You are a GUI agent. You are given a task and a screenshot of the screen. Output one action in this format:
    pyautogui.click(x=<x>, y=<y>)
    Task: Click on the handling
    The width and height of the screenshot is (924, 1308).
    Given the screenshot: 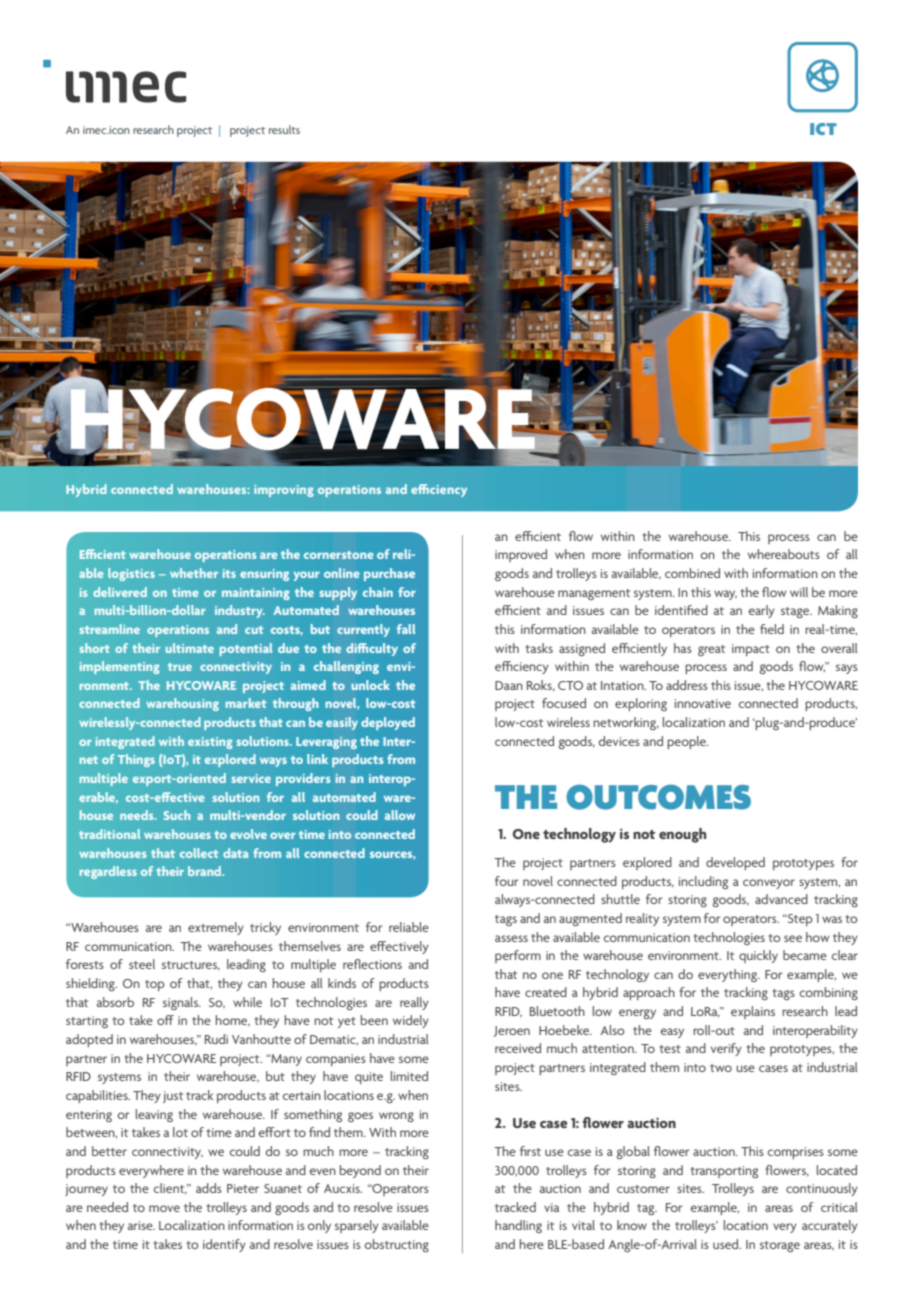 What is the action you would take?
    pyautogui.click(x=518, y=1226)
